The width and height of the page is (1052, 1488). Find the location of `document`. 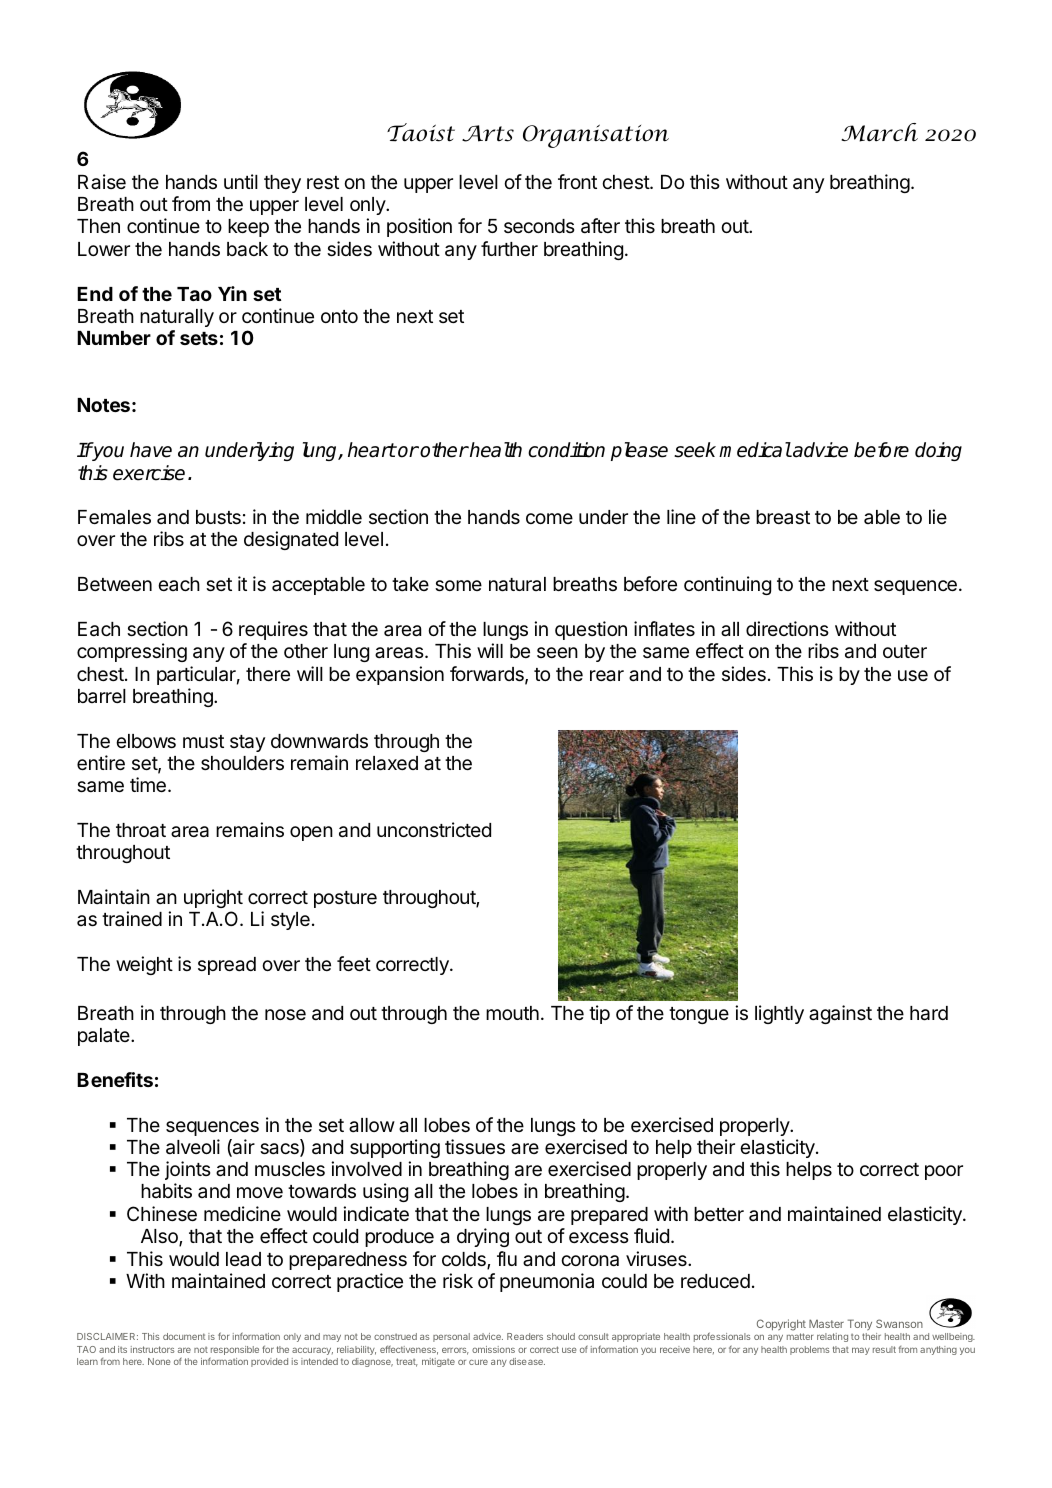

document is located at coordinates (184, 1336).
